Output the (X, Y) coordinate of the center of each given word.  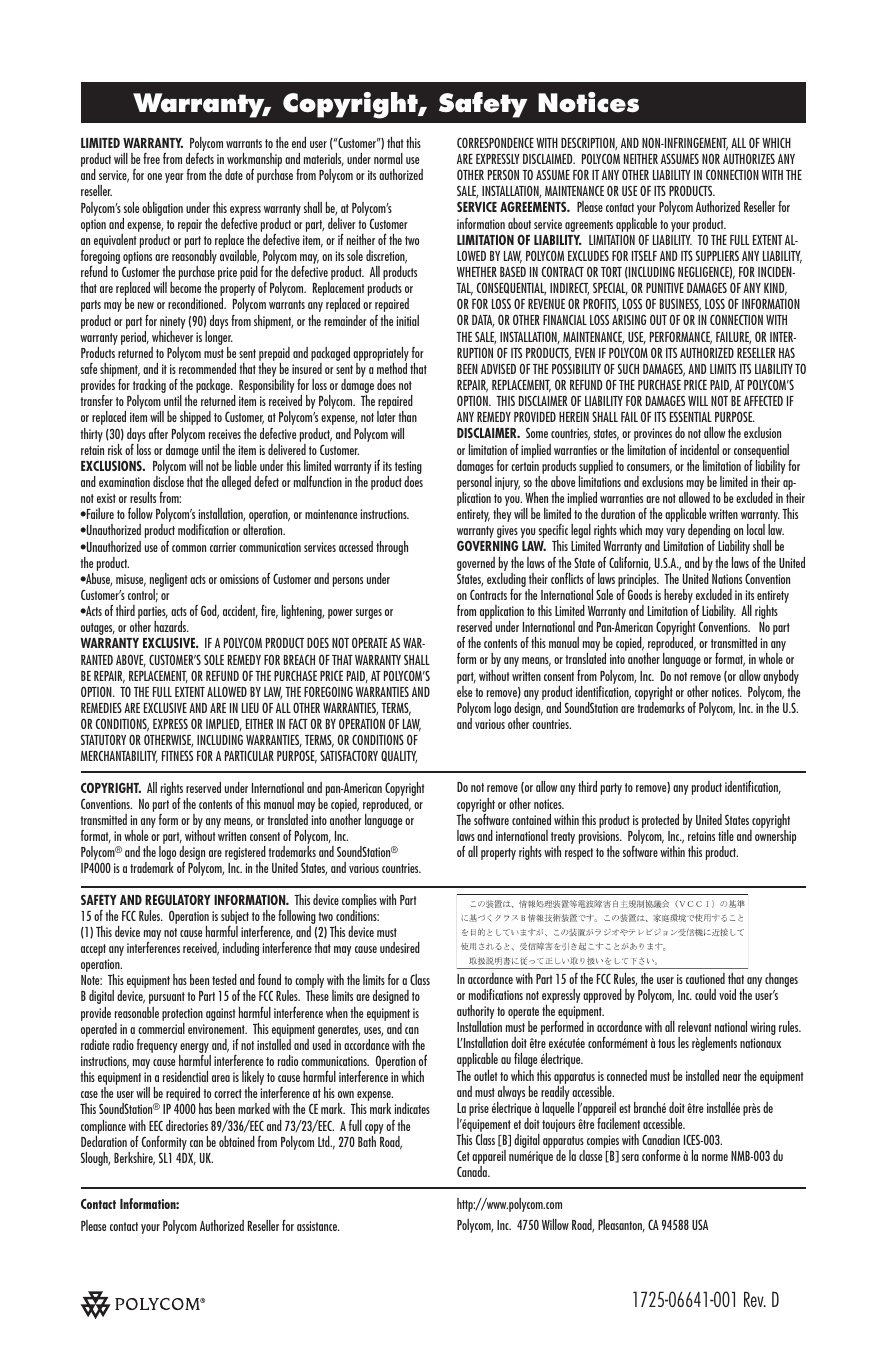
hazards (171, 626)
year (174, 178)
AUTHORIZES (749, 158)
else (464, 690)
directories (187, 1125)
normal (388, 158)
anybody (781, 677)
